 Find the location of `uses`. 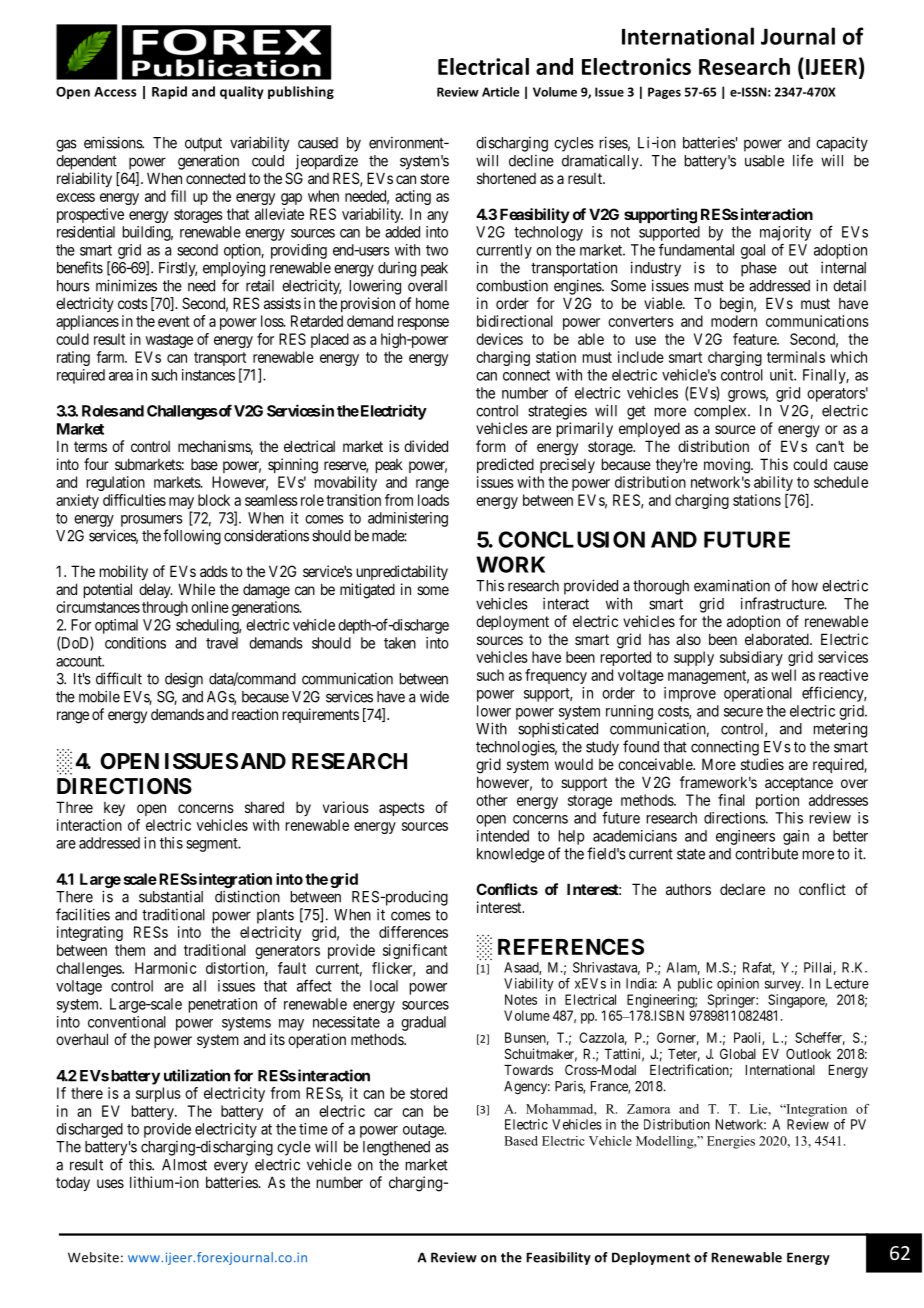

uses is located at coordinates (110, 1183).
